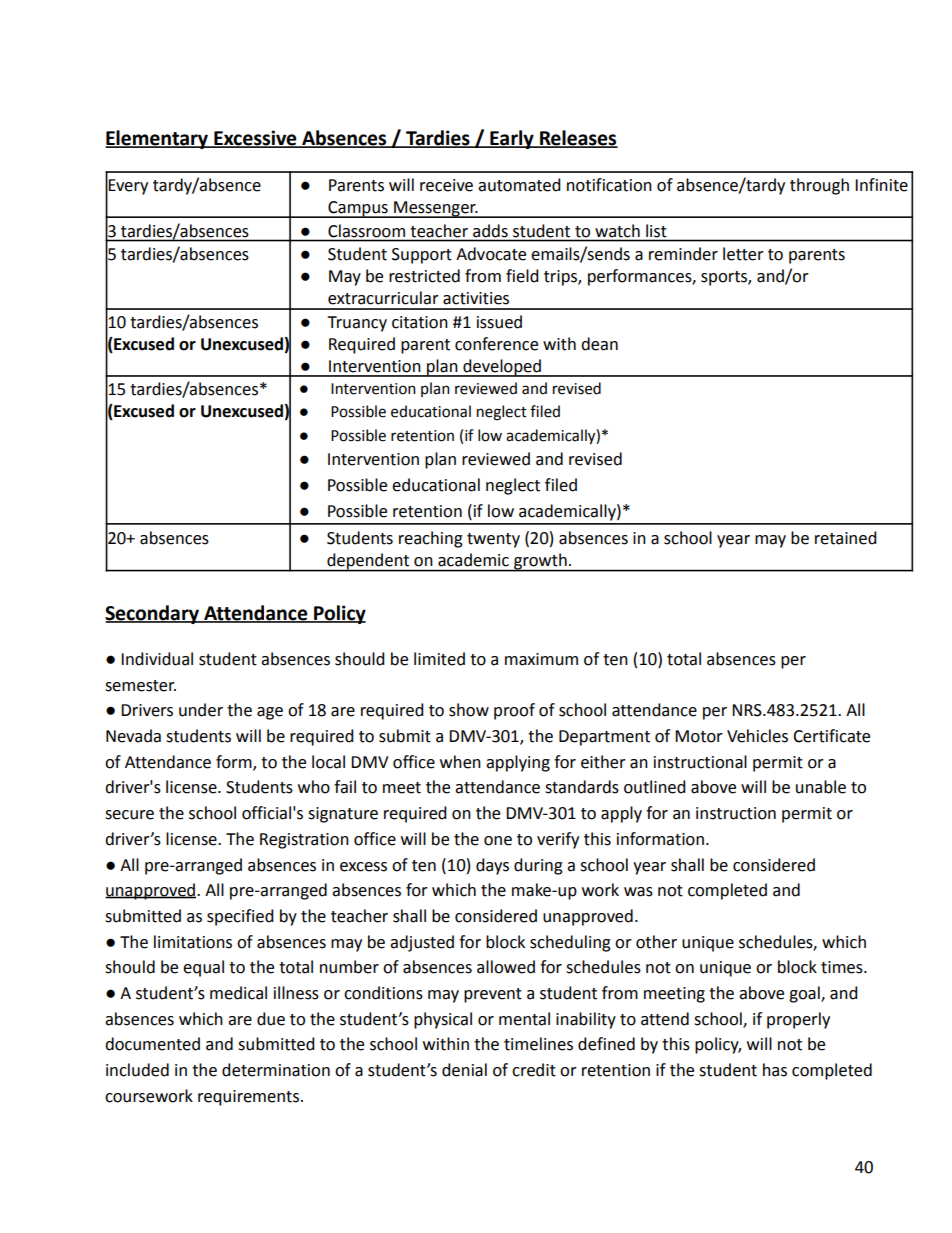 The width and height of the page is (952, 1233). Describe the element at coordinates (519, 185) in the page. I see `automated` at that location.
